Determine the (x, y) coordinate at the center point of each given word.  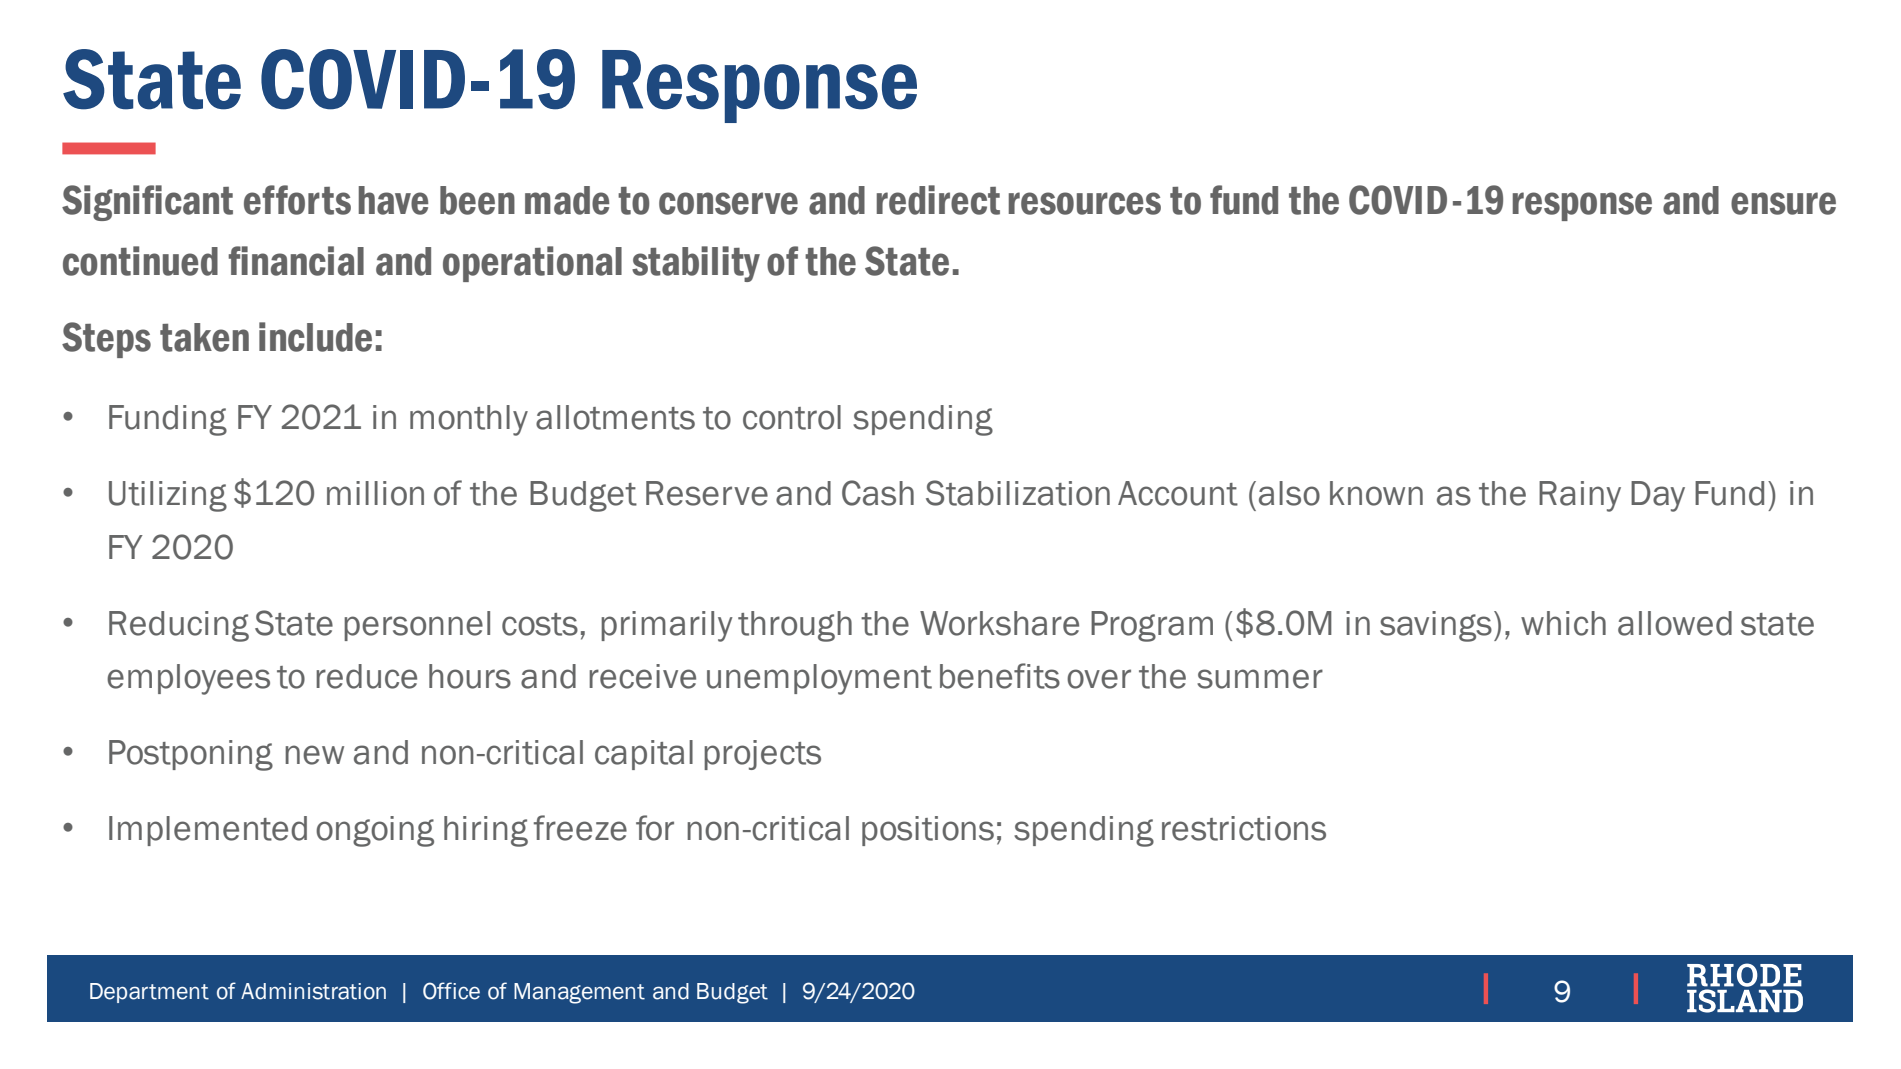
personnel (417, 626)
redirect (938, 200)
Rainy (1580, 496)
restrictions (1244, 828)
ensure (1783, 203)
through (795, 626)
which (1563, 623)
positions (928, 831)
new (314, 755)
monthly (469, 420)
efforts (297, 200)
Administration (313, 991)
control (792, 417)
